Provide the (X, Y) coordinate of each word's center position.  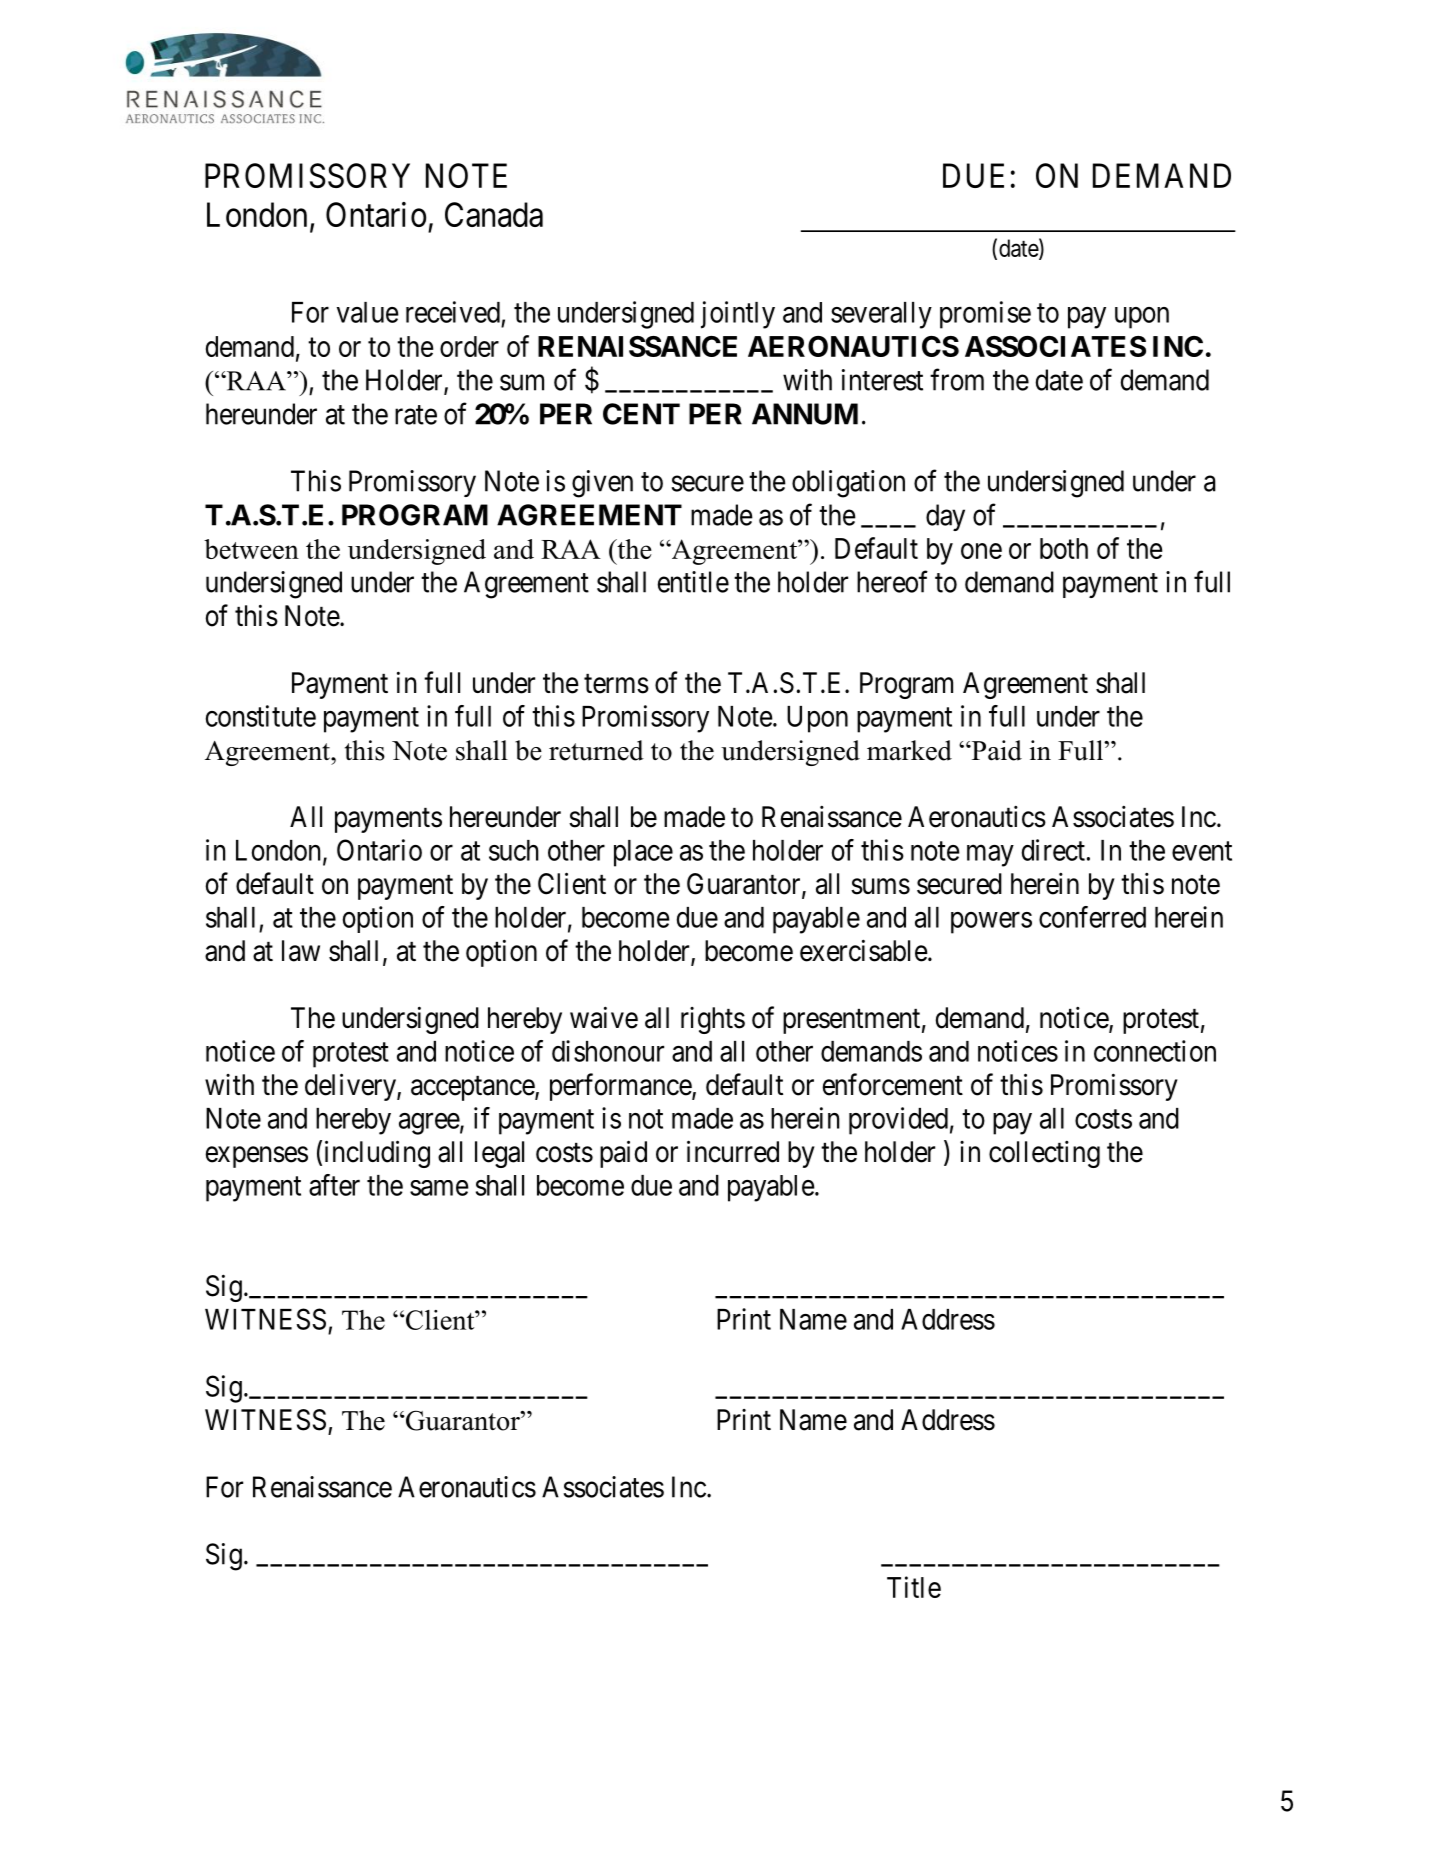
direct (1053, 850)
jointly (738, 315)
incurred (733, 1151)
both (1064, 548)
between (251, 549)
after (334, 1185)
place (643, 853)
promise (985, 315)
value (368, 312)
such (514, 850)
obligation (848, 484)
